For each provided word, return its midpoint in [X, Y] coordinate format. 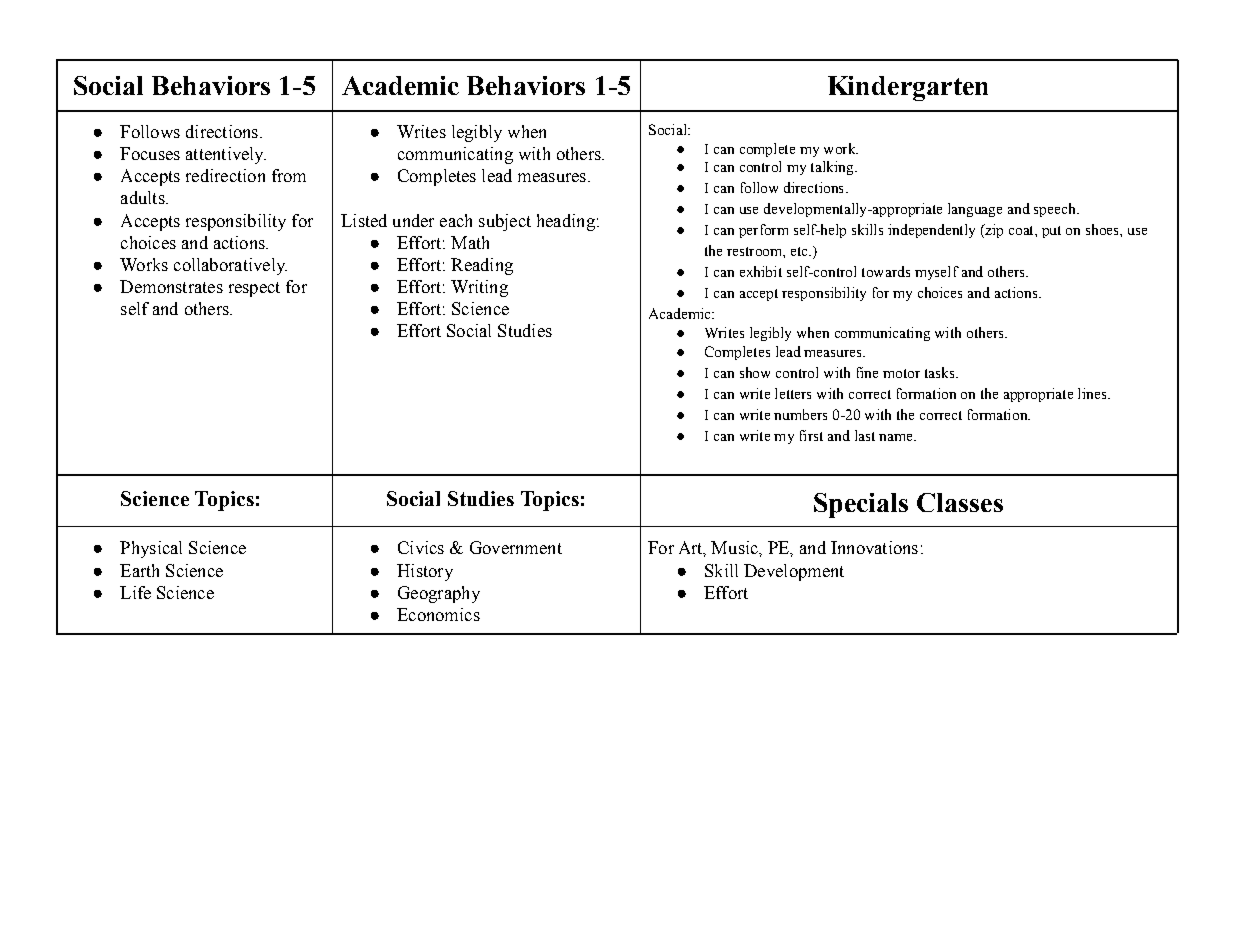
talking [833, 168]
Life [135, 592]
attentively [226, 155]
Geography [439, 594]
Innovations [874, 547]
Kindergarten [908, 88]
